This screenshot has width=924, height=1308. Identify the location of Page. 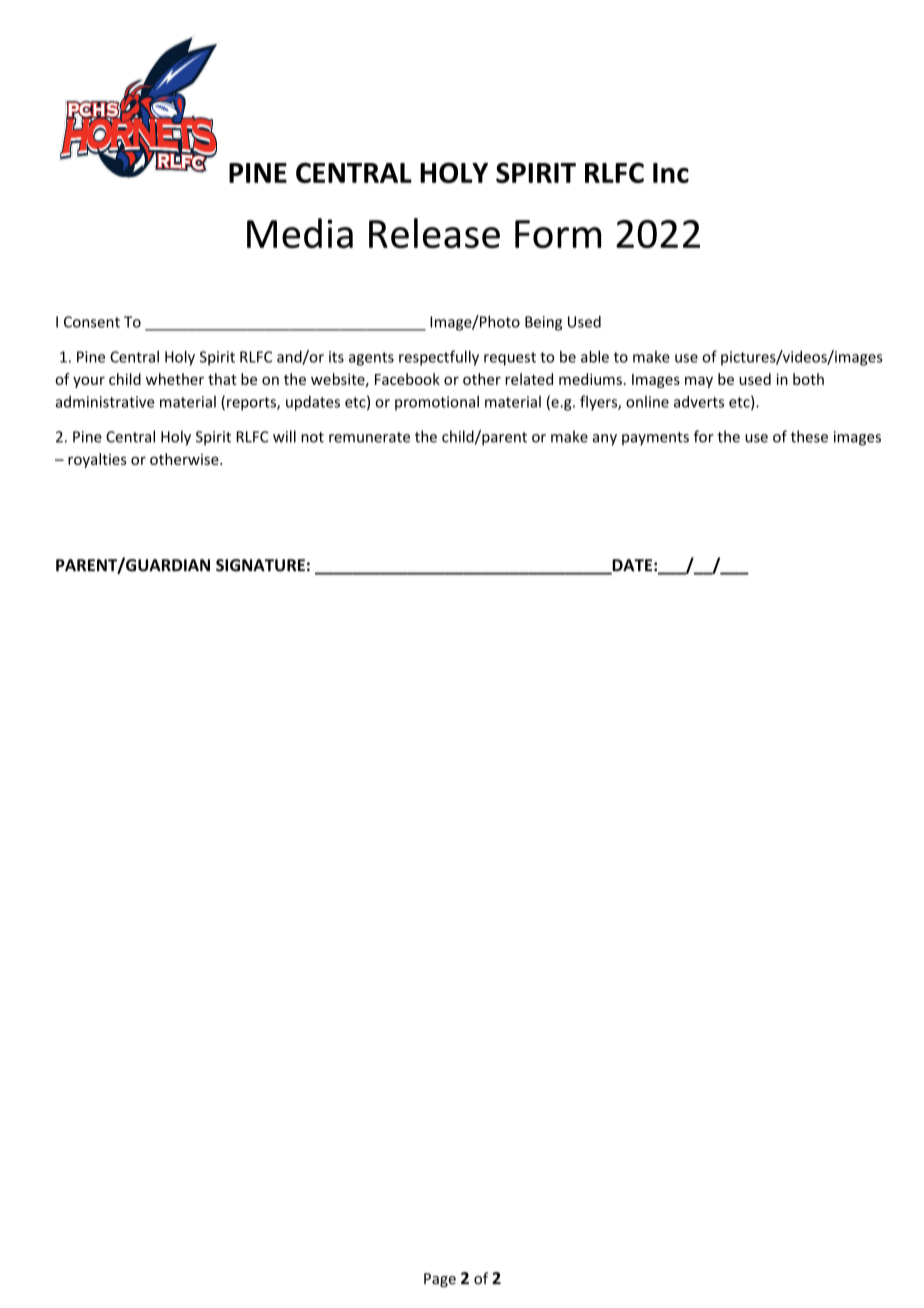
(440, 1280).
